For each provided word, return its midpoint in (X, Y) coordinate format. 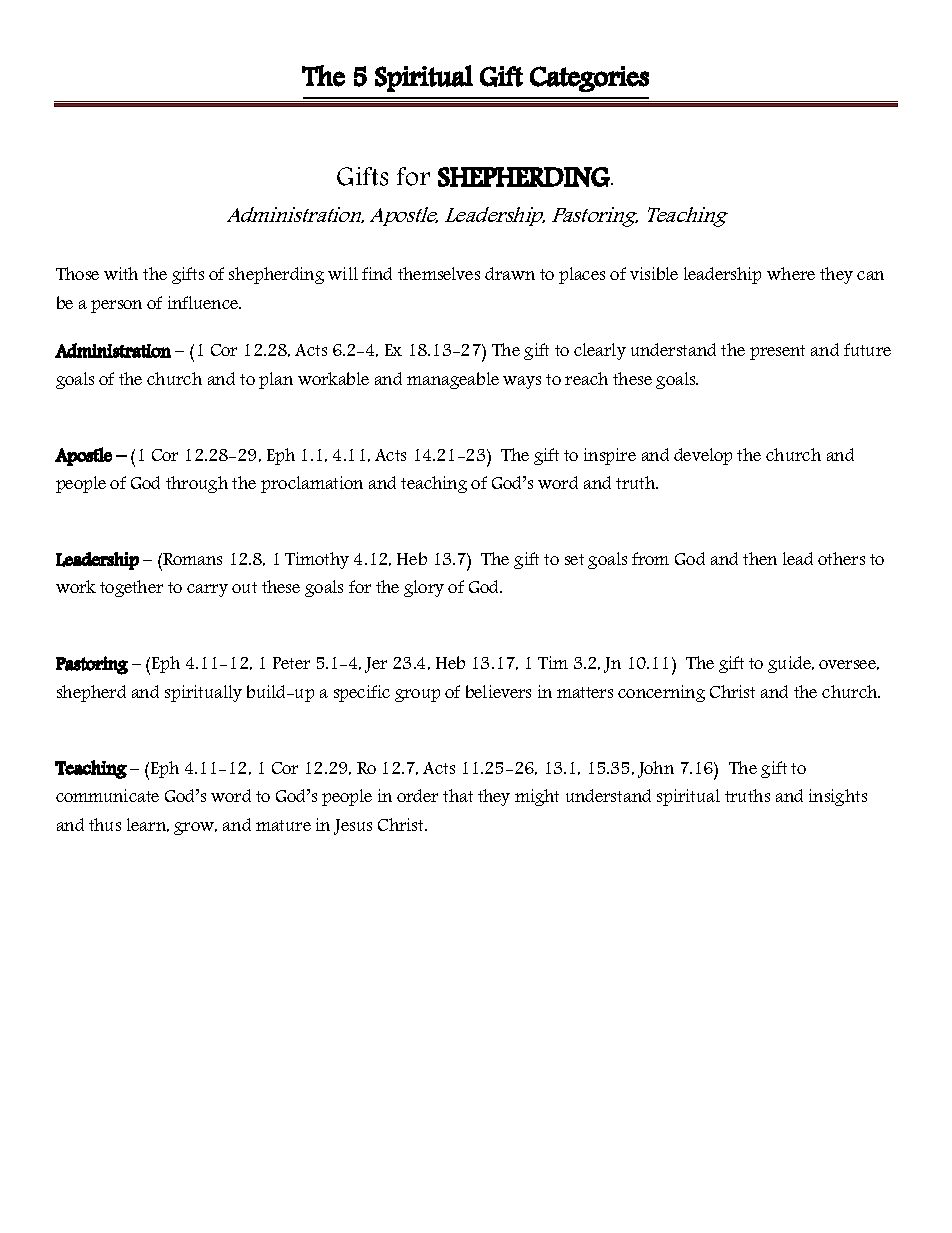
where (791, 273)
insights (838, 797)
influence (204, 302)
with (121, 273)
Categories (589, 79)
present (777, 352)
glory (424, 588)
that (458, 795)
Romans (192, 559)
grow (195, 828)
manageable (453, 380)
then (760, 558)
